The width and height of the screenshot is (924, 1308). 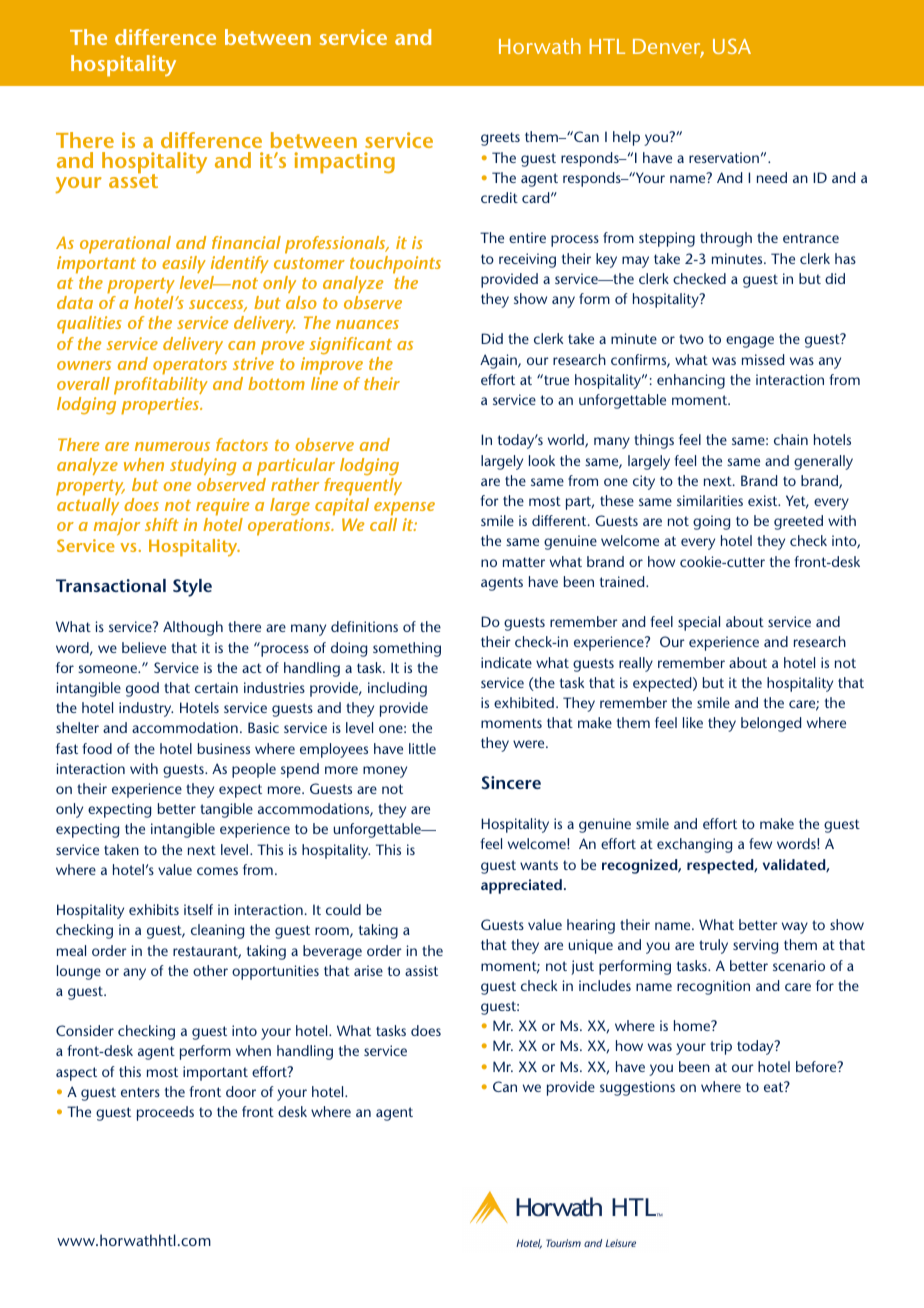 I want to click on industry, so click(x=146, y=709).
